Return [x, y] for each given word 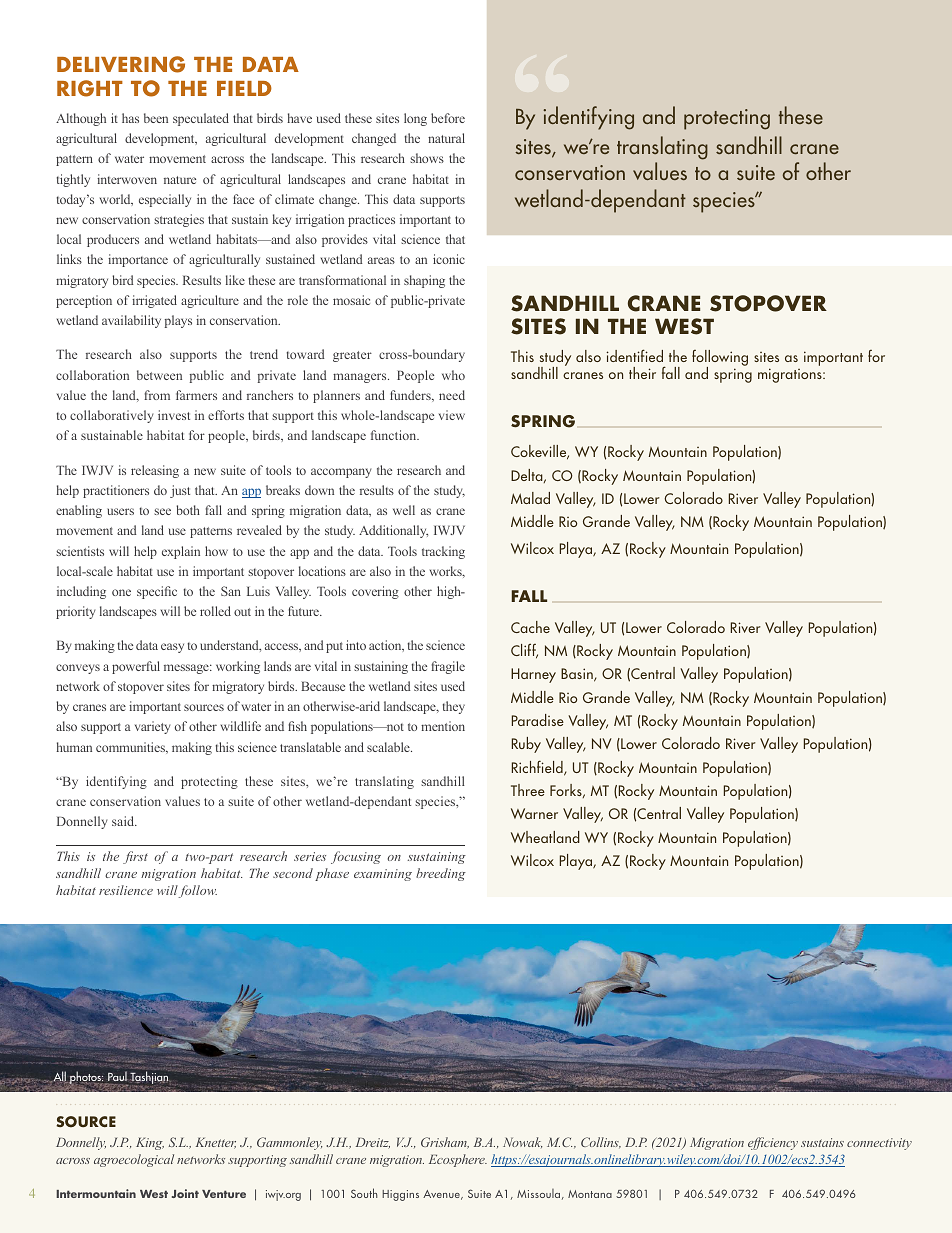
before [448, 118]
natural [446, 138]
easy [172, 648]
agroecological [134, 1160]
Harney [533, 675]
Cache [530, 627]
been [156, 118]
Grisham [445, 1143]
